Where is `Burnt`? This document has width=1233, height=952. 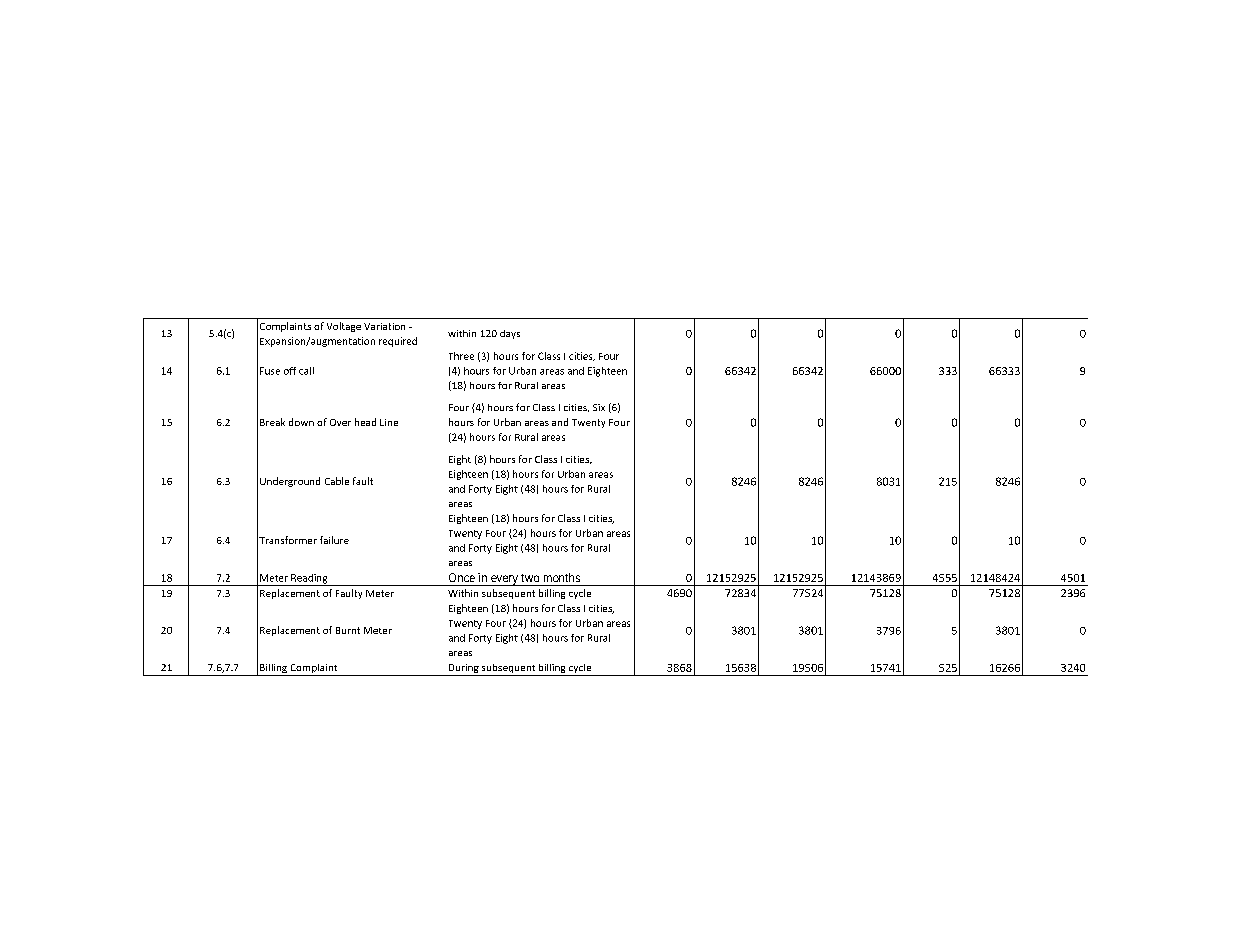
Burnt is located at coordinates (348, 630).
